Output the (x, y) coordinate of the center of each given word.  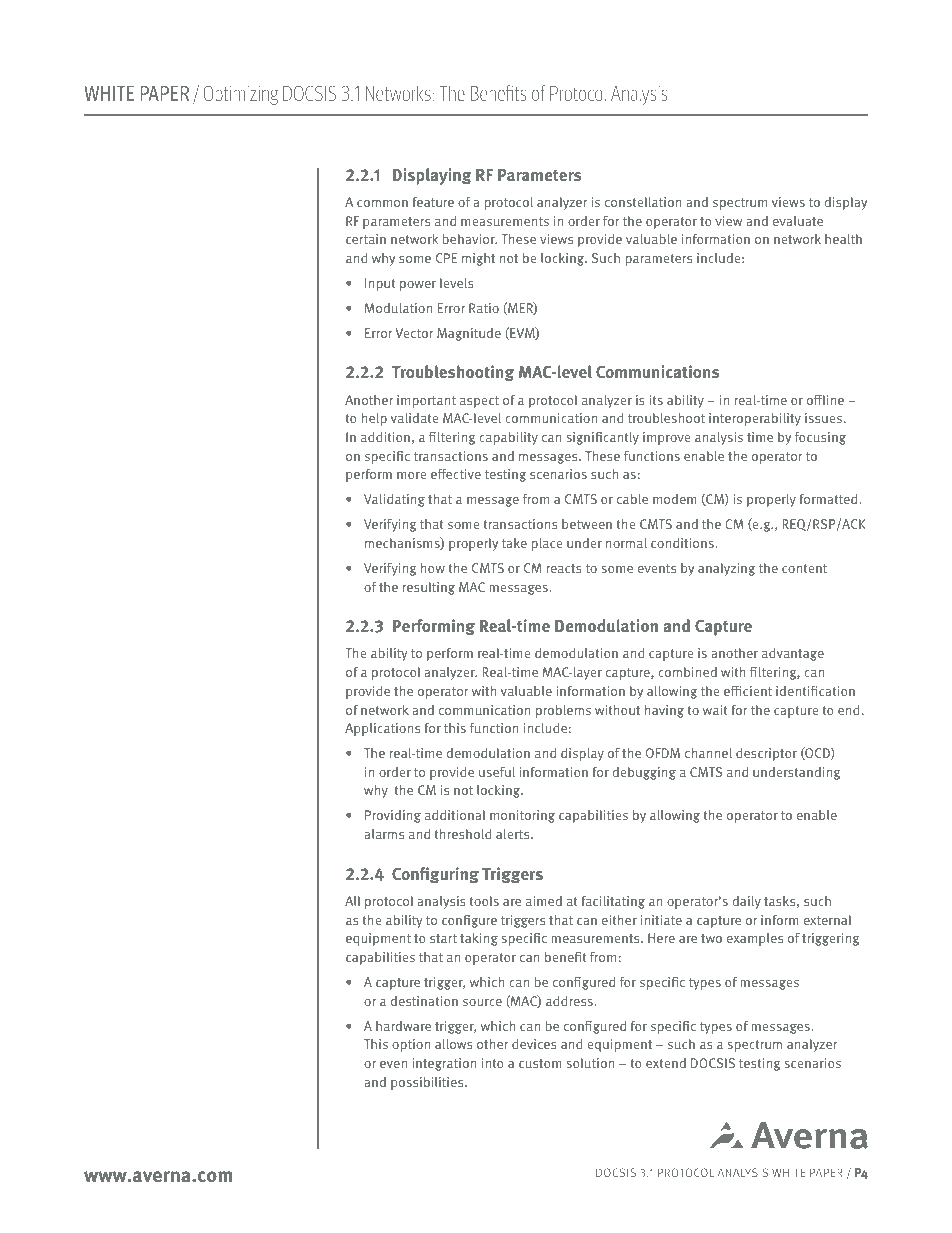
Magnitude (469, 334)
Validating (394, 500)
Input (380, 284)
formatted (829, 499)
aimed (544, 901)
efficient (748, 691)
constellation (643, 202)
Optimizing (240, 95)
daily (746, 902)
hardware (403, 1026)
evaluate (798, 221)
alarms (384, 834)
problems (563, 711)
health (843, 239)
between (587, 524)
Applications (382, 729)
